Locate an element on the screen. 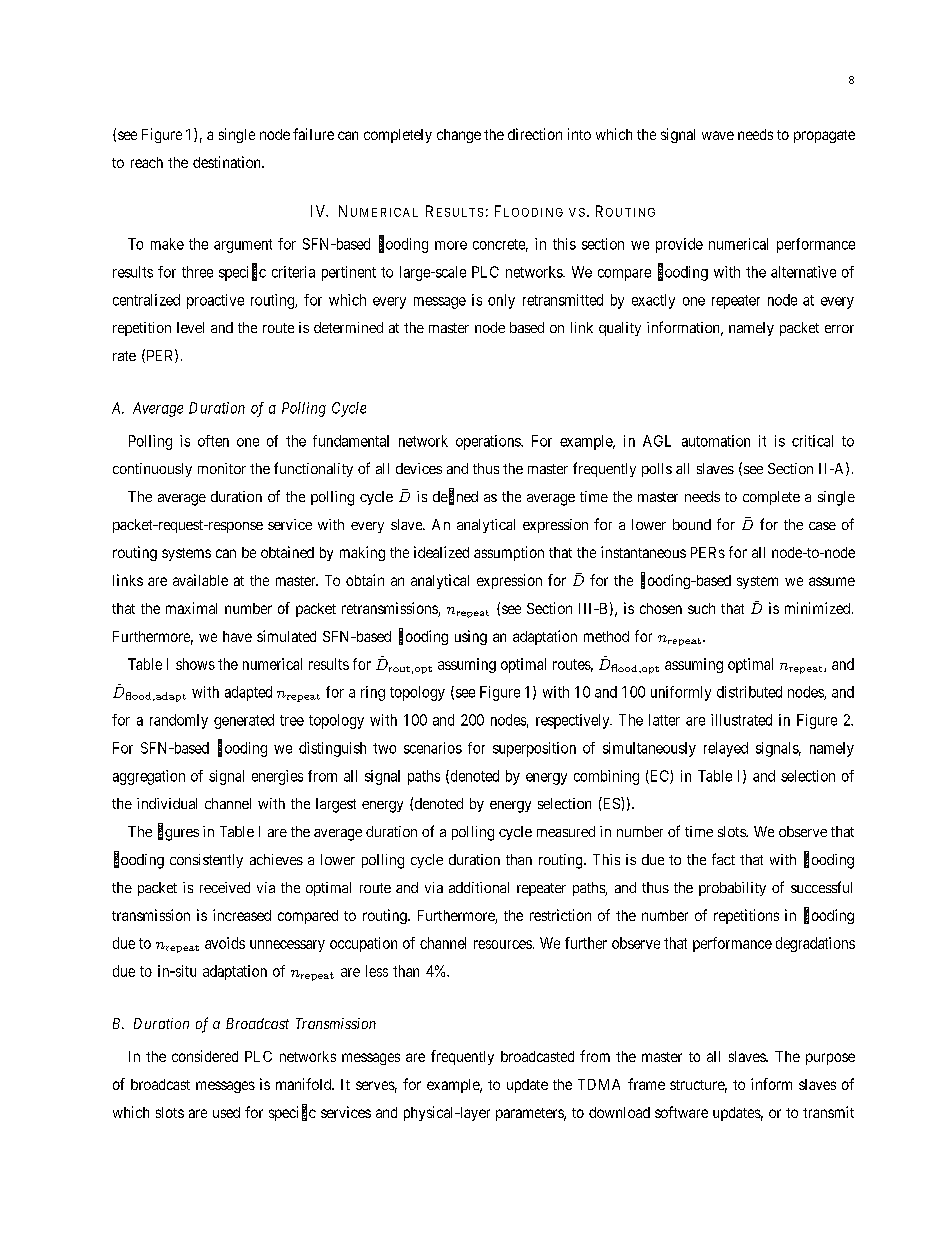 This screenshot has height=1233, width=952. operations is located at coordinates (489, 442).
